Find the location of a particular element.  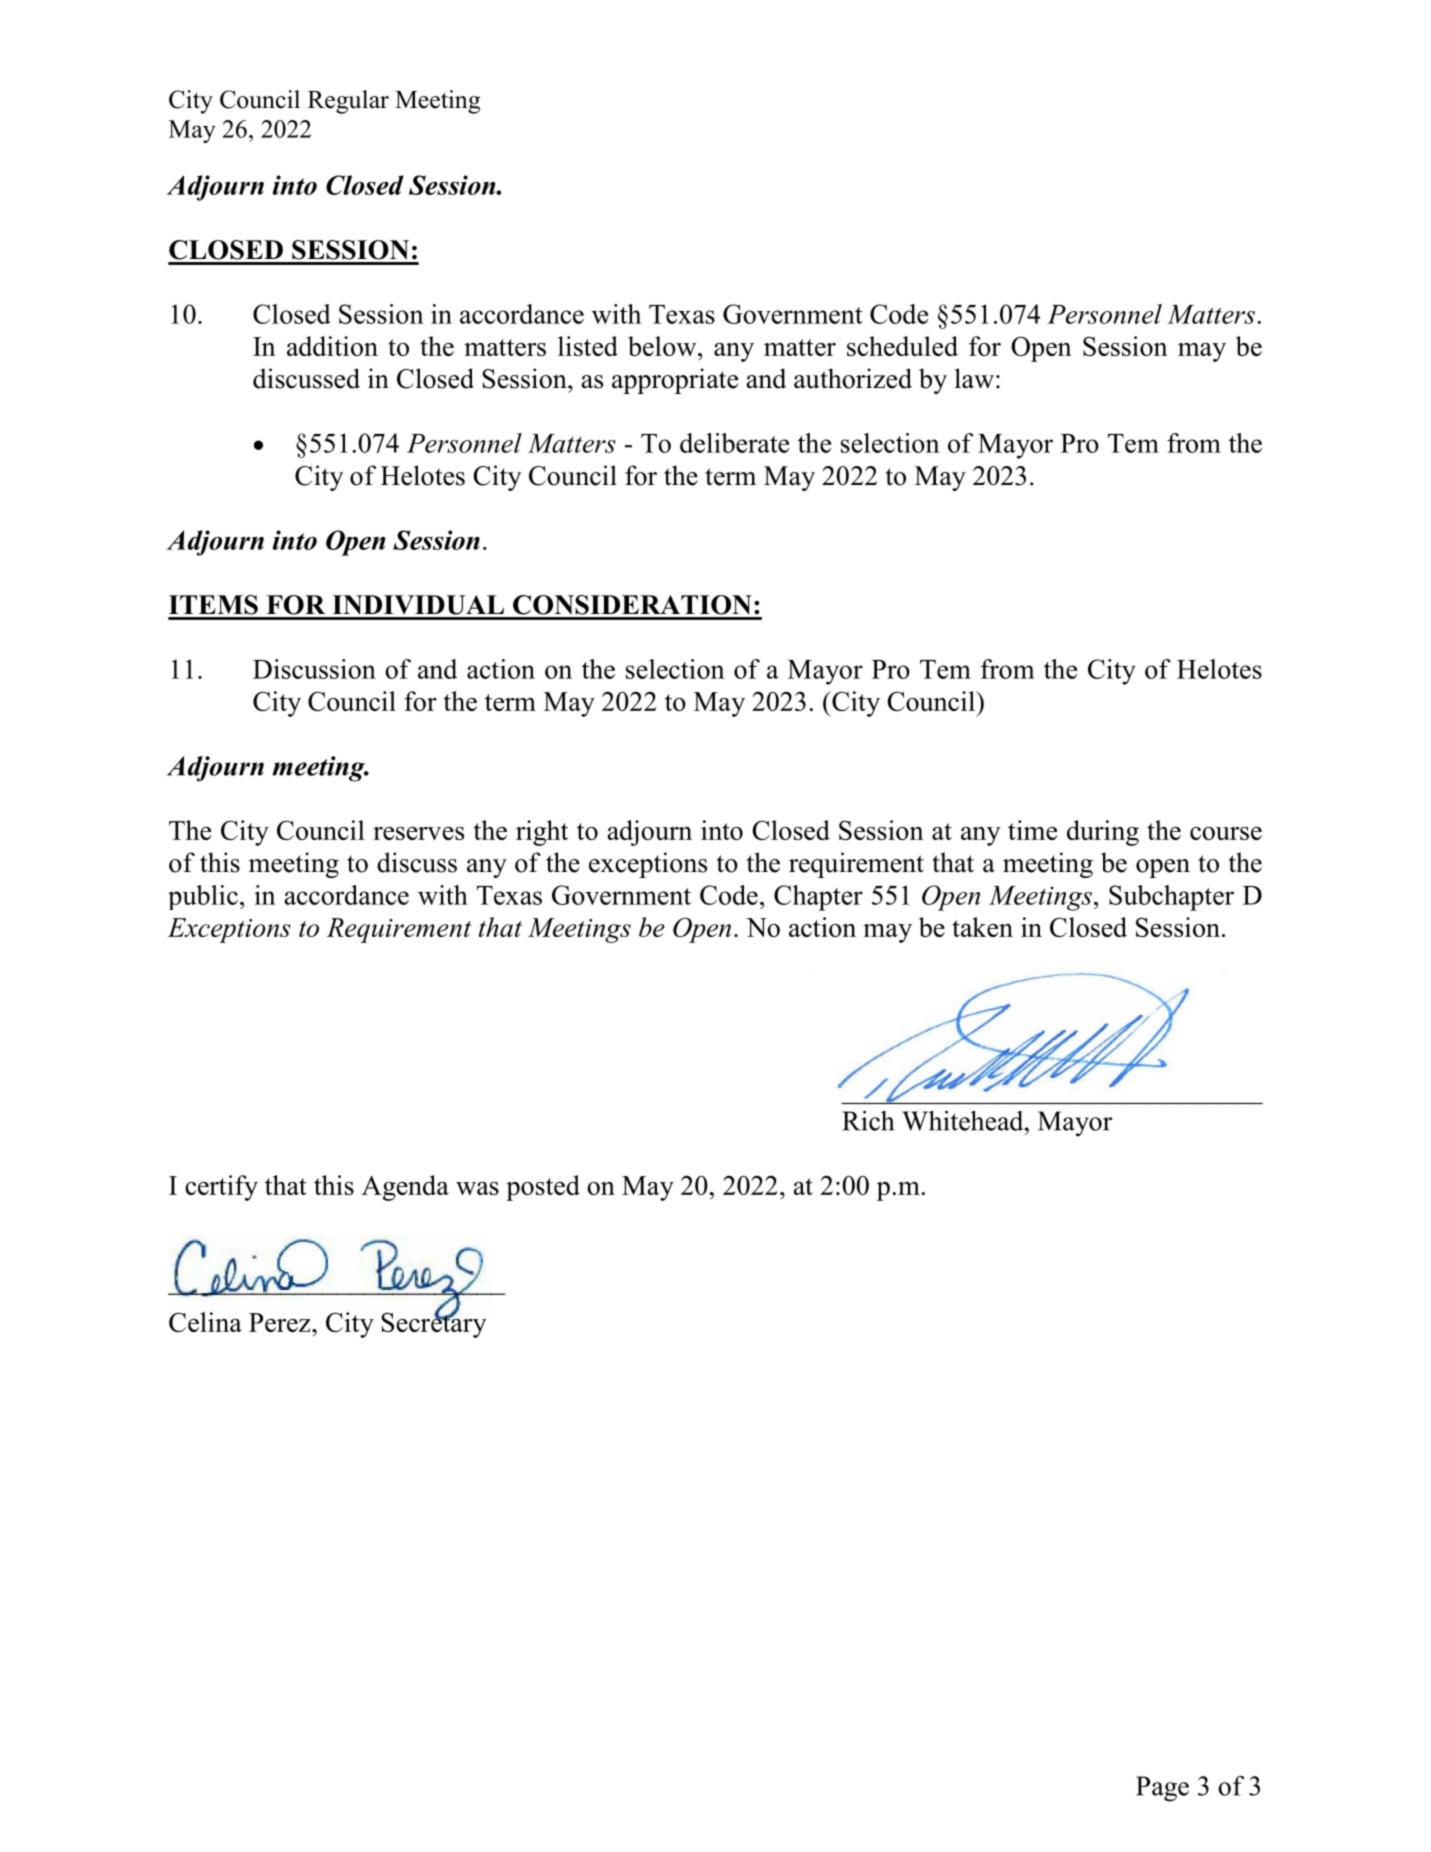

right is located at coordinates (542, 833).
